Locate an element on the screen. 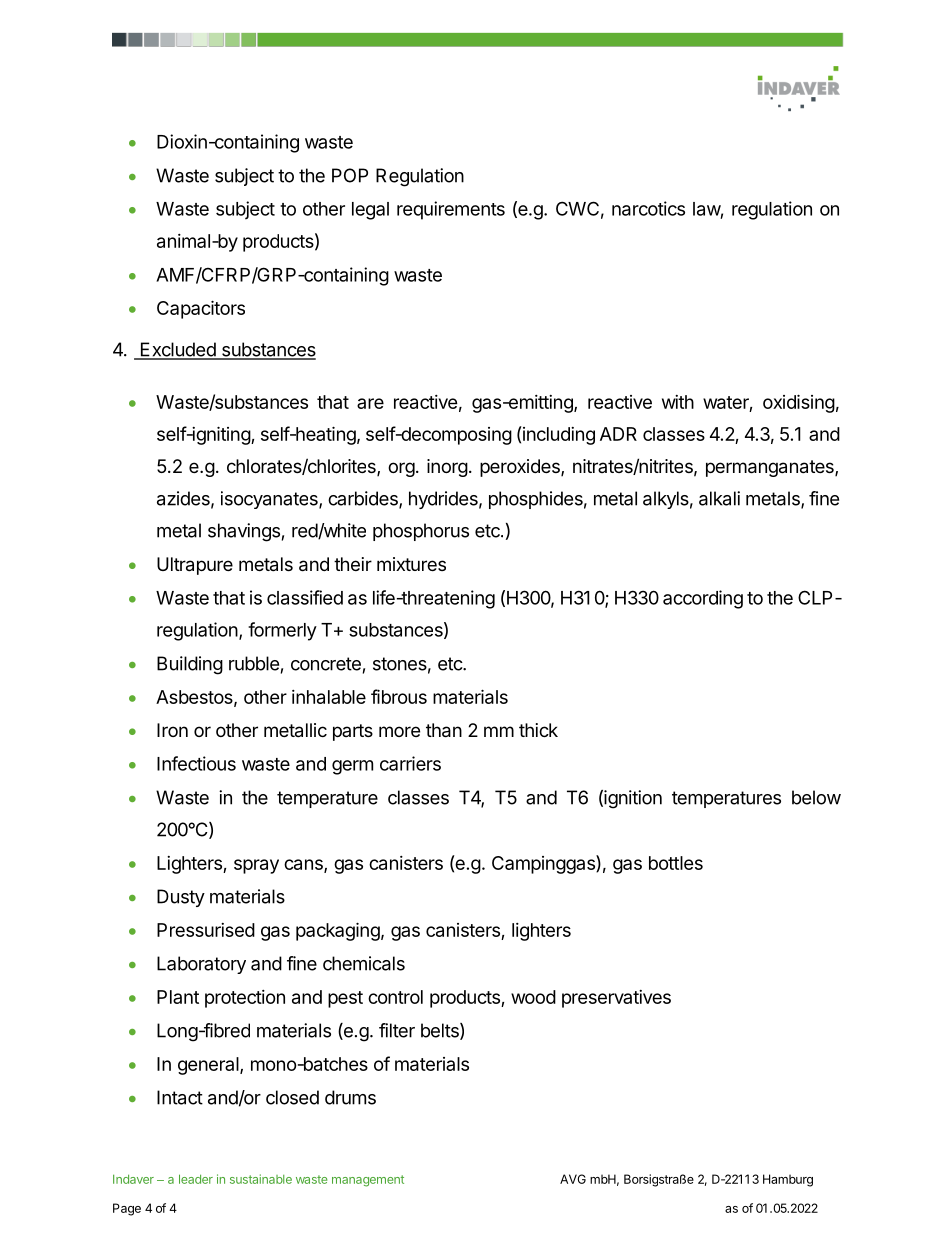 Image resolution: width=952 pixels, height=1233 pixels. than is located at coordinates (444, 730).
